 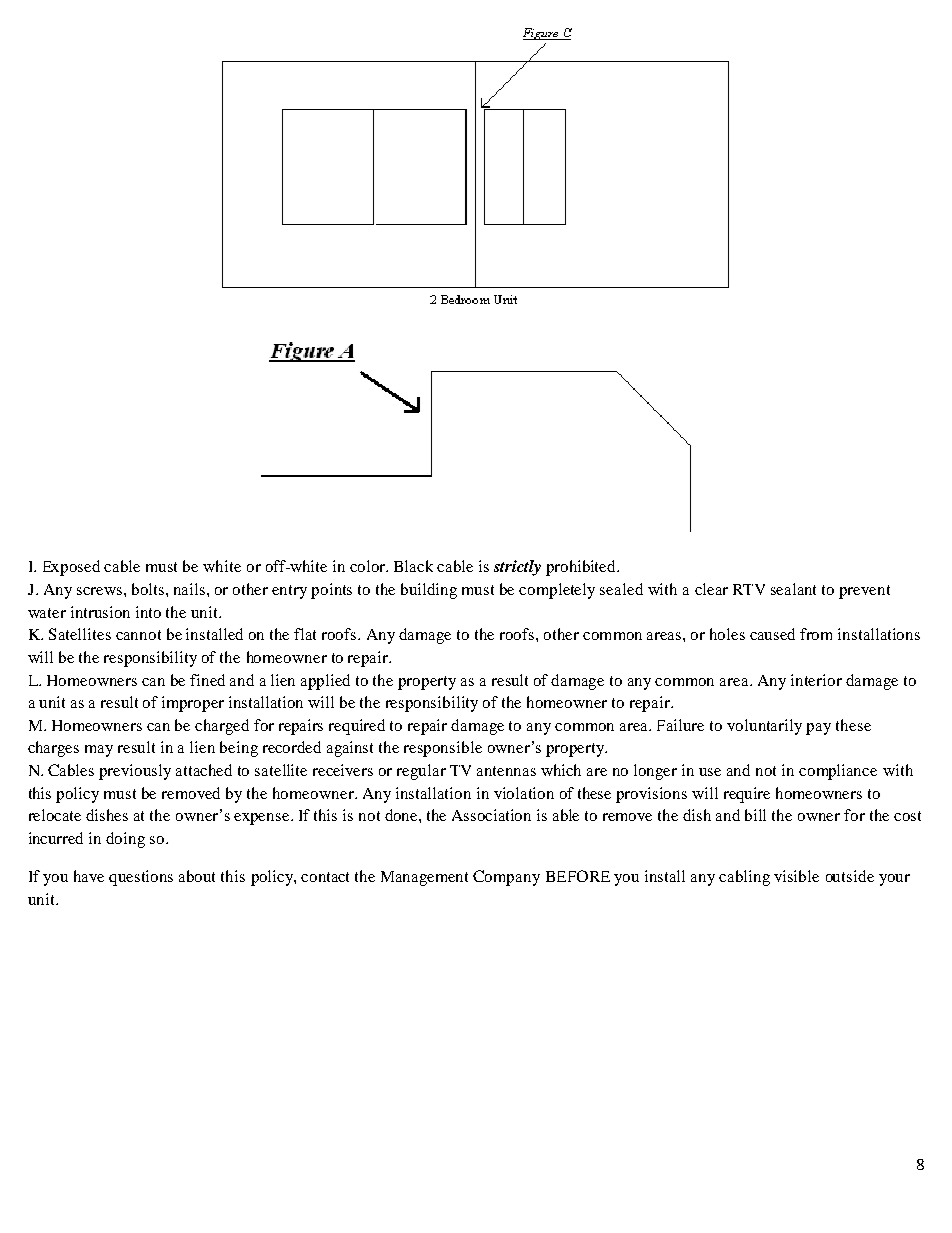 I want to click on previously, so click(x=135, y=772).
